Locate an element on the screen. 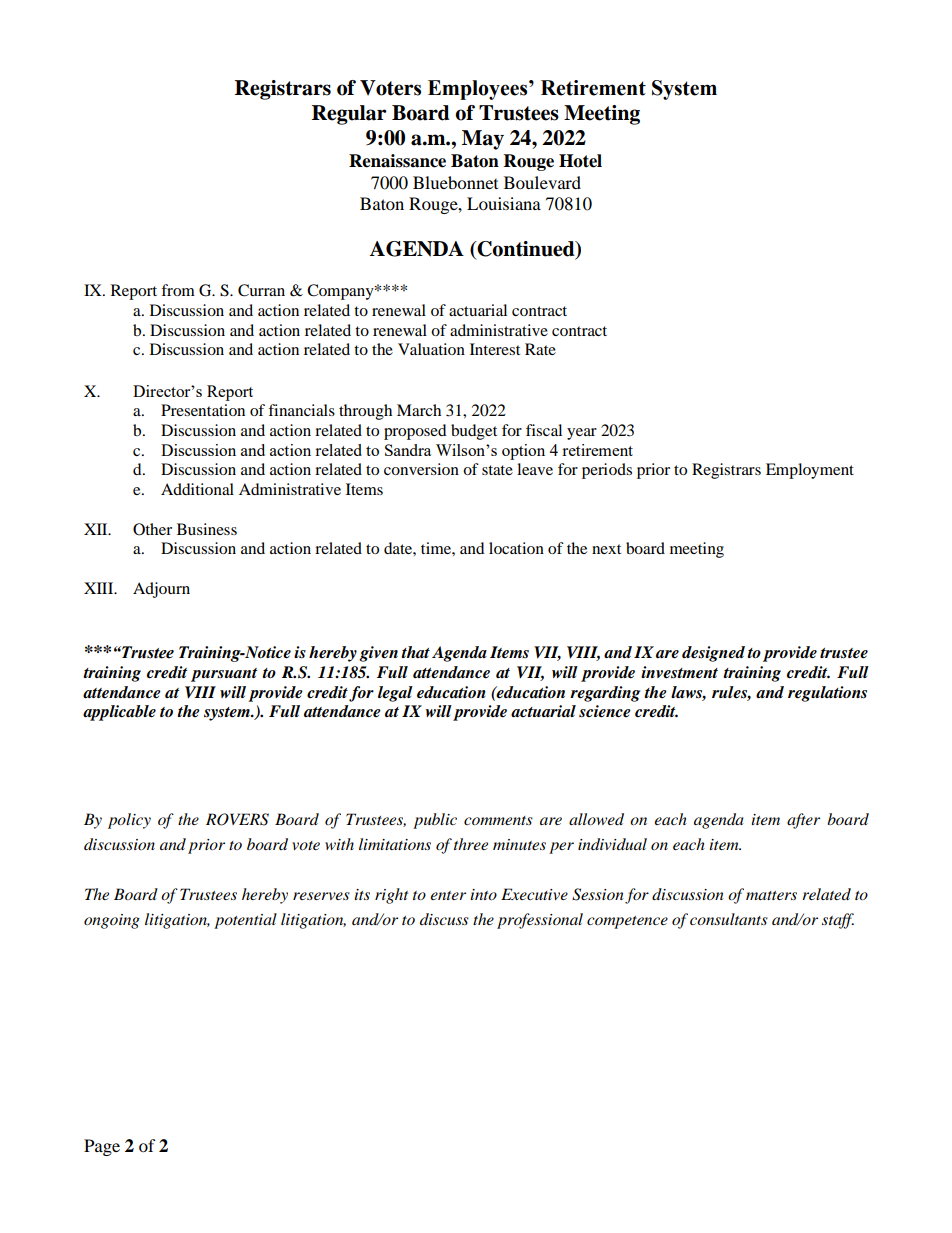 The width and height of the screenshot is (952, 1233). Hotel is located at coordinates (580, 161).
